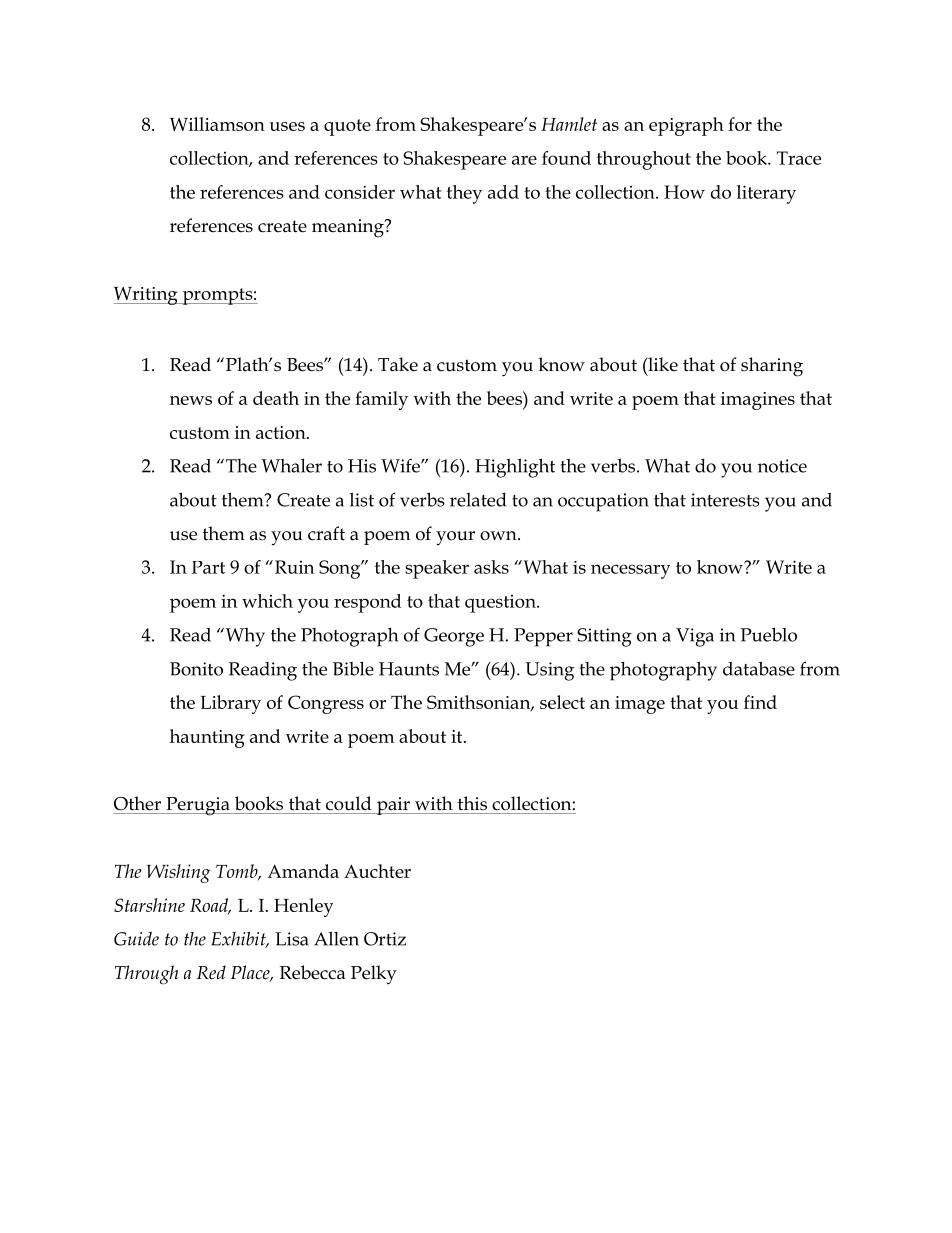  I want to click on they, so click(464, 194).
